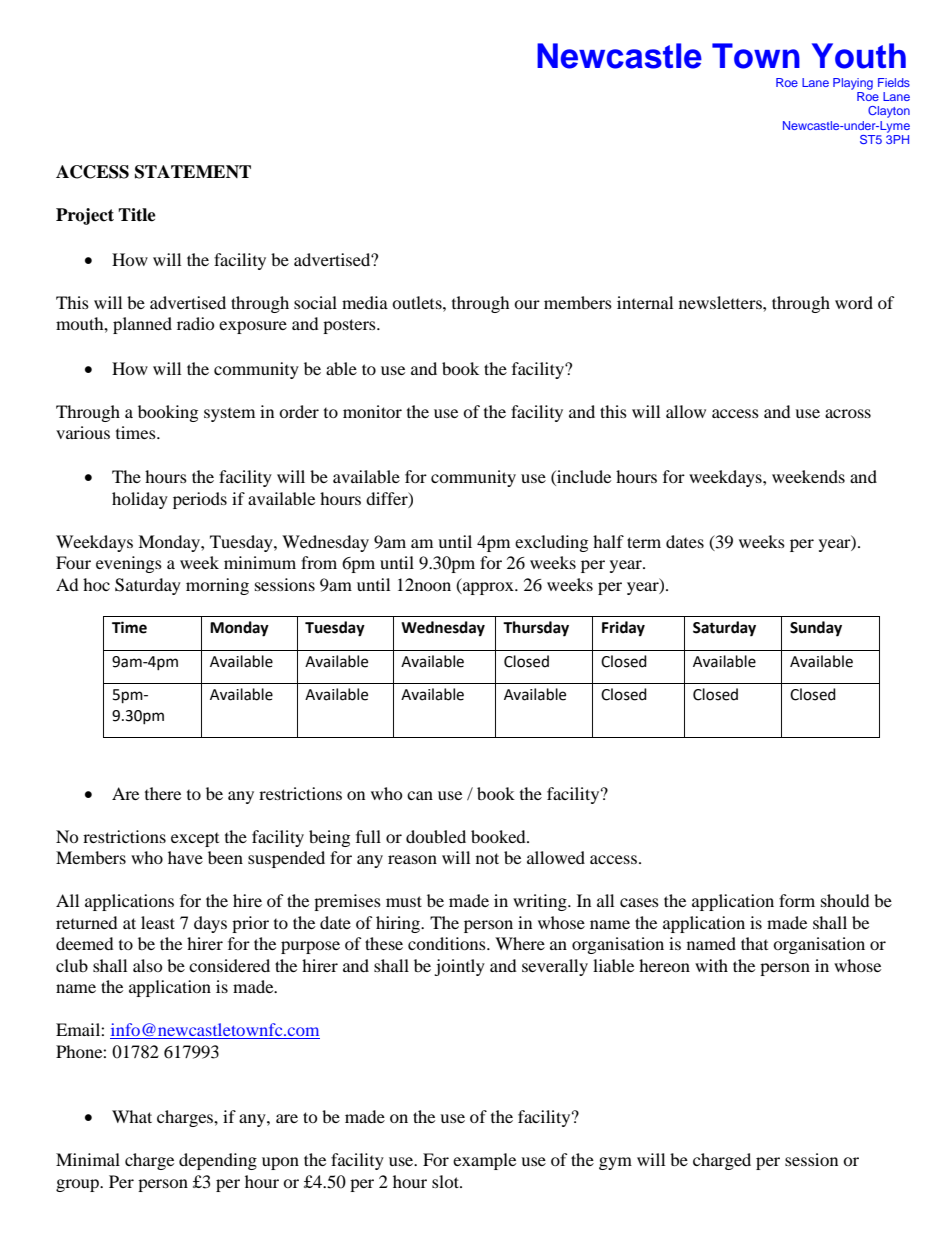 The image size is (952, 1233). I want to click on across, so click(848, 413).
